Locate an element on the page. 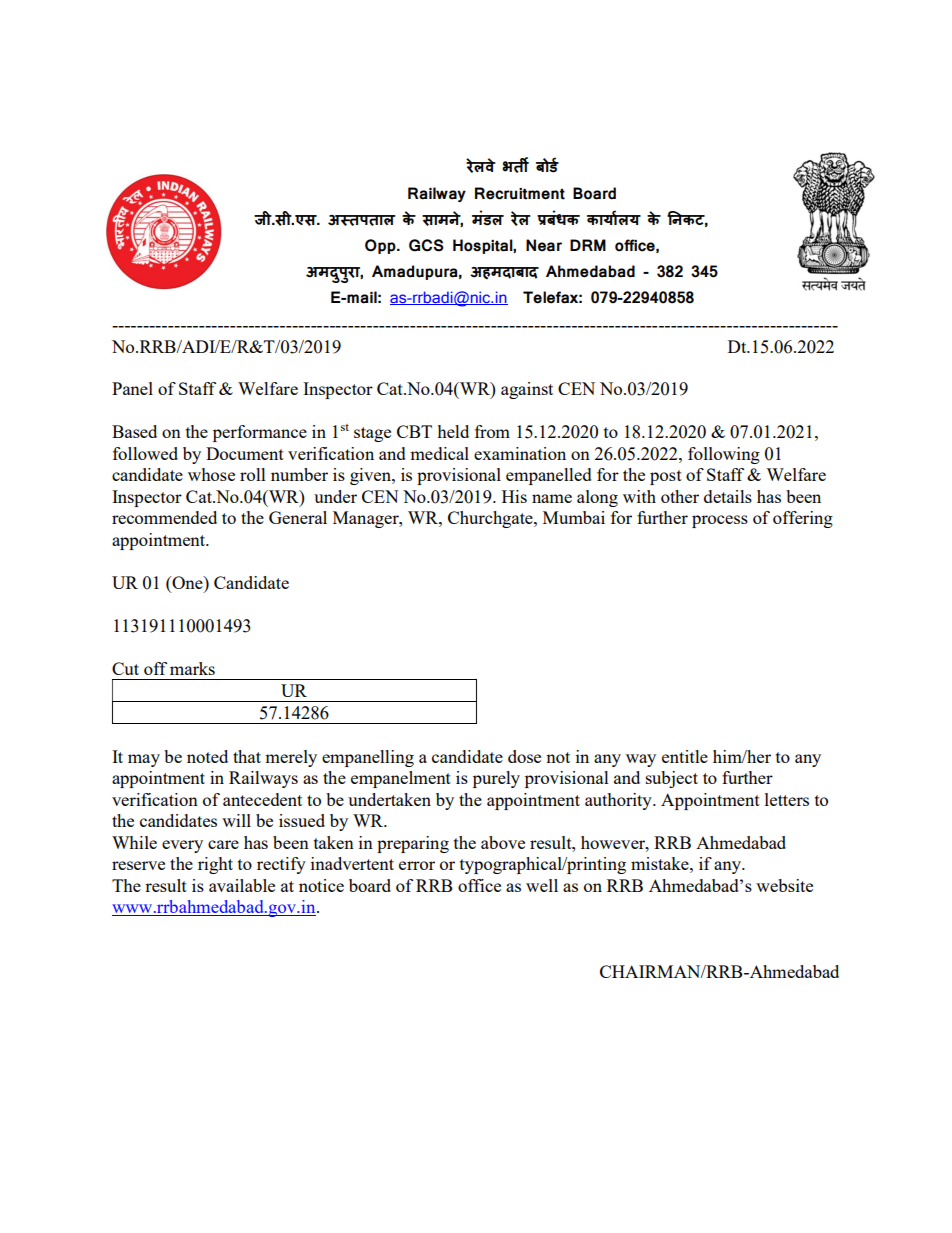  right is located at coordinates (215, 865).
